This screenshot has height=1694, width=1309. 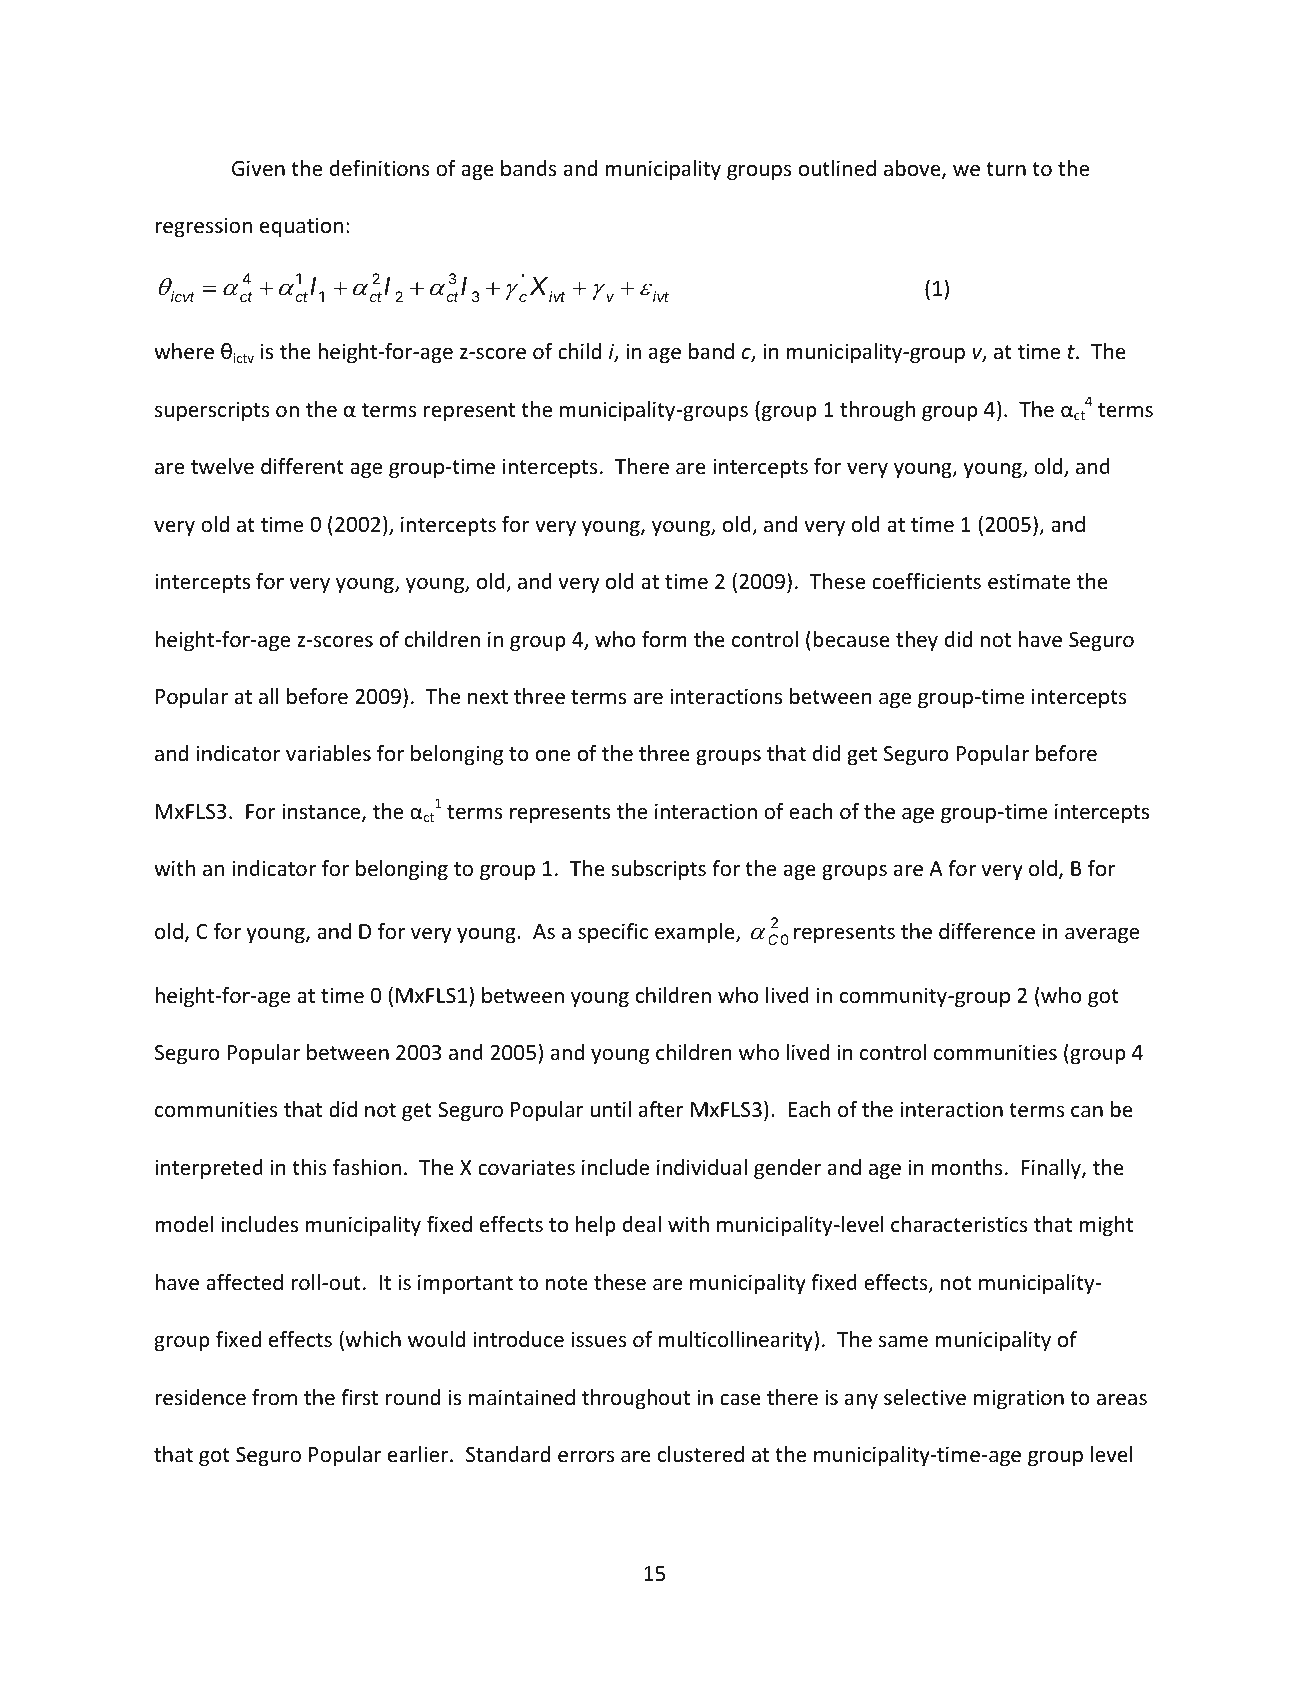 What do you see at coordinates (701, 1454) in the screenshot?
I see `clustered` at bounding box center [701, 1454].
